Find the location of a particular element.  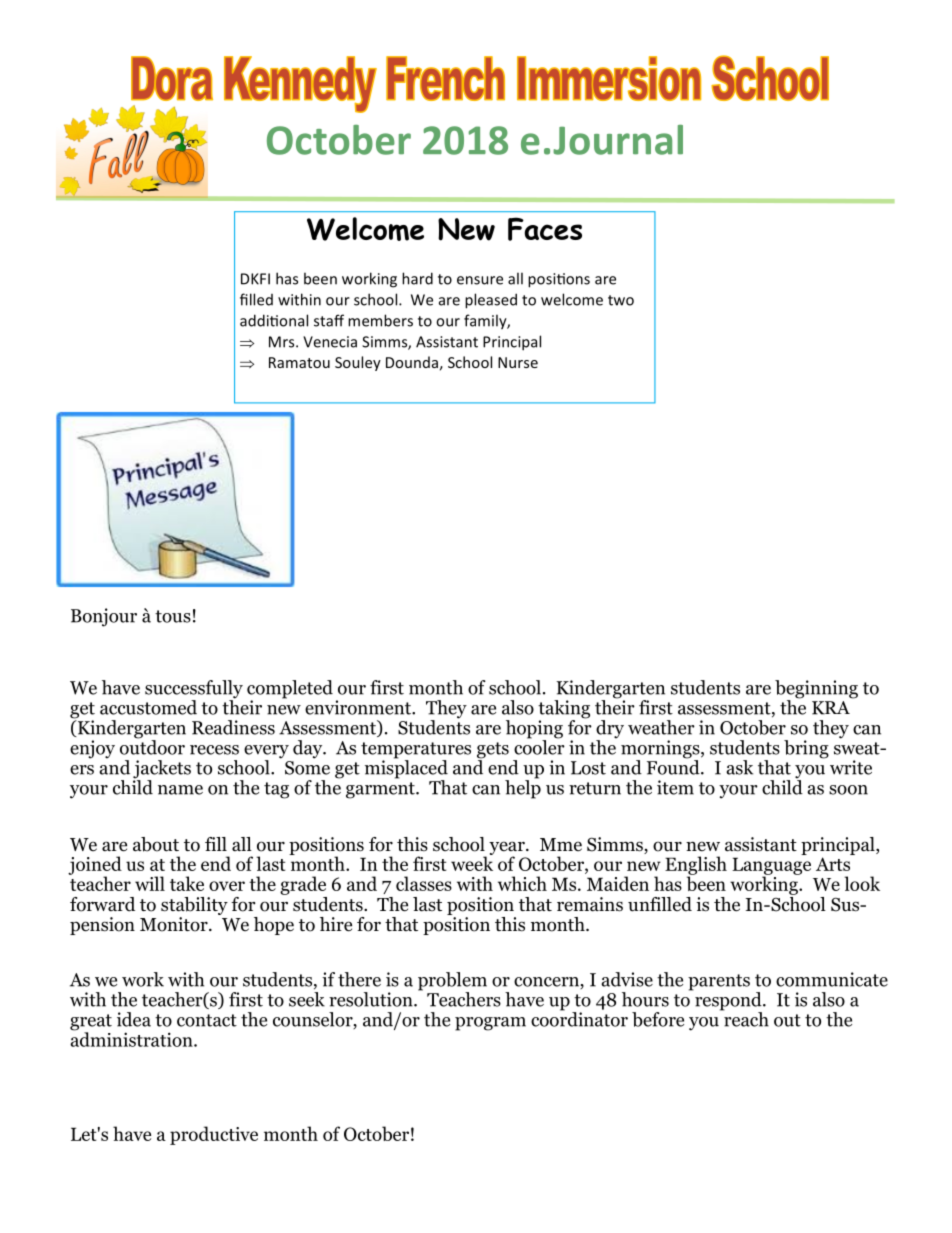

take is located at coordinates (187, 883).
